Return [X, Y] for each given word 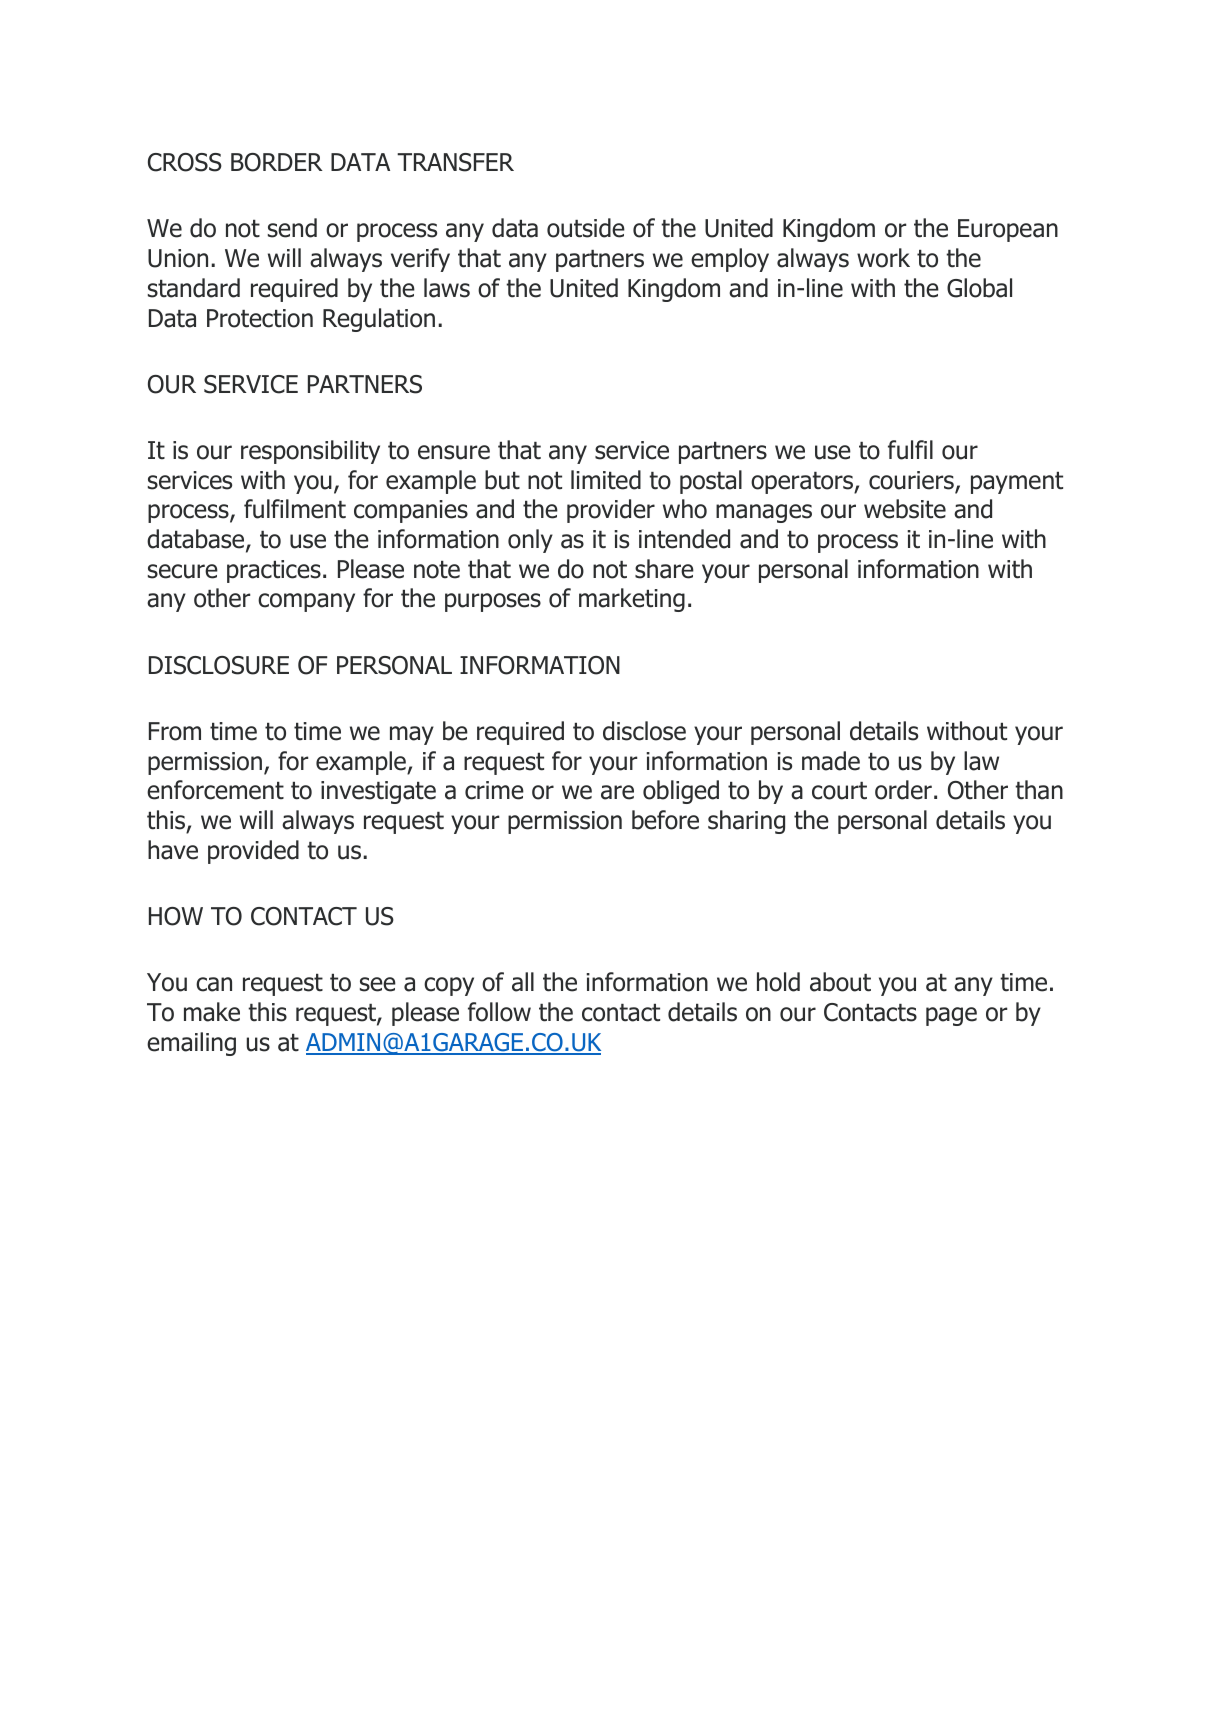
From [175, 731]
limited [606, 480]
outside [586, 228]
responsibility [310, 452]
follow [499, 1012]
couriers [912, 481]
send [292, 228]
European [1008, 230]
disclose [644, 731]
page [951, 1016]
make [212, 1012]
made [831, 761]
